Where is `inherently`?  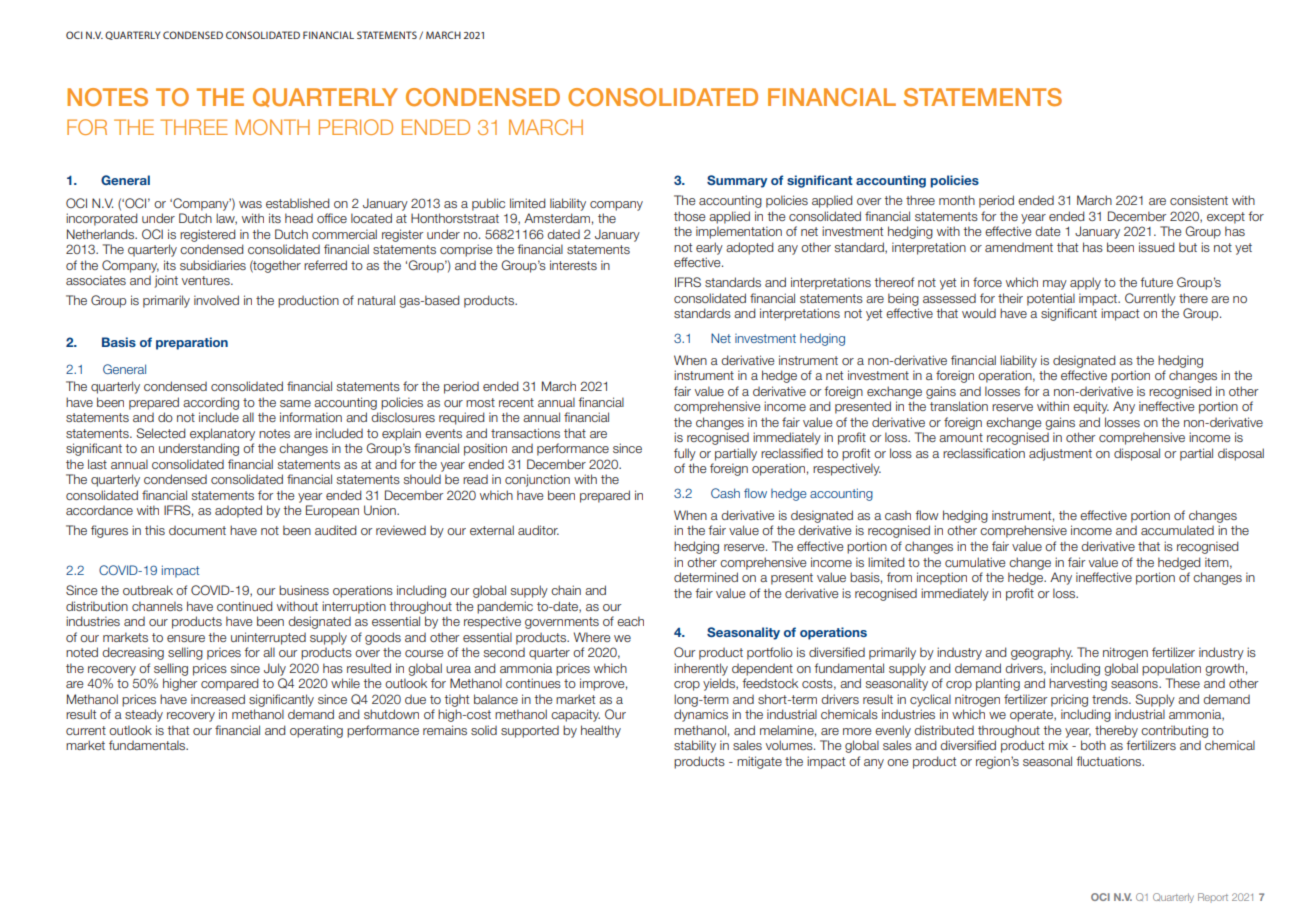
inherently is located at coordinates (701, 669).
